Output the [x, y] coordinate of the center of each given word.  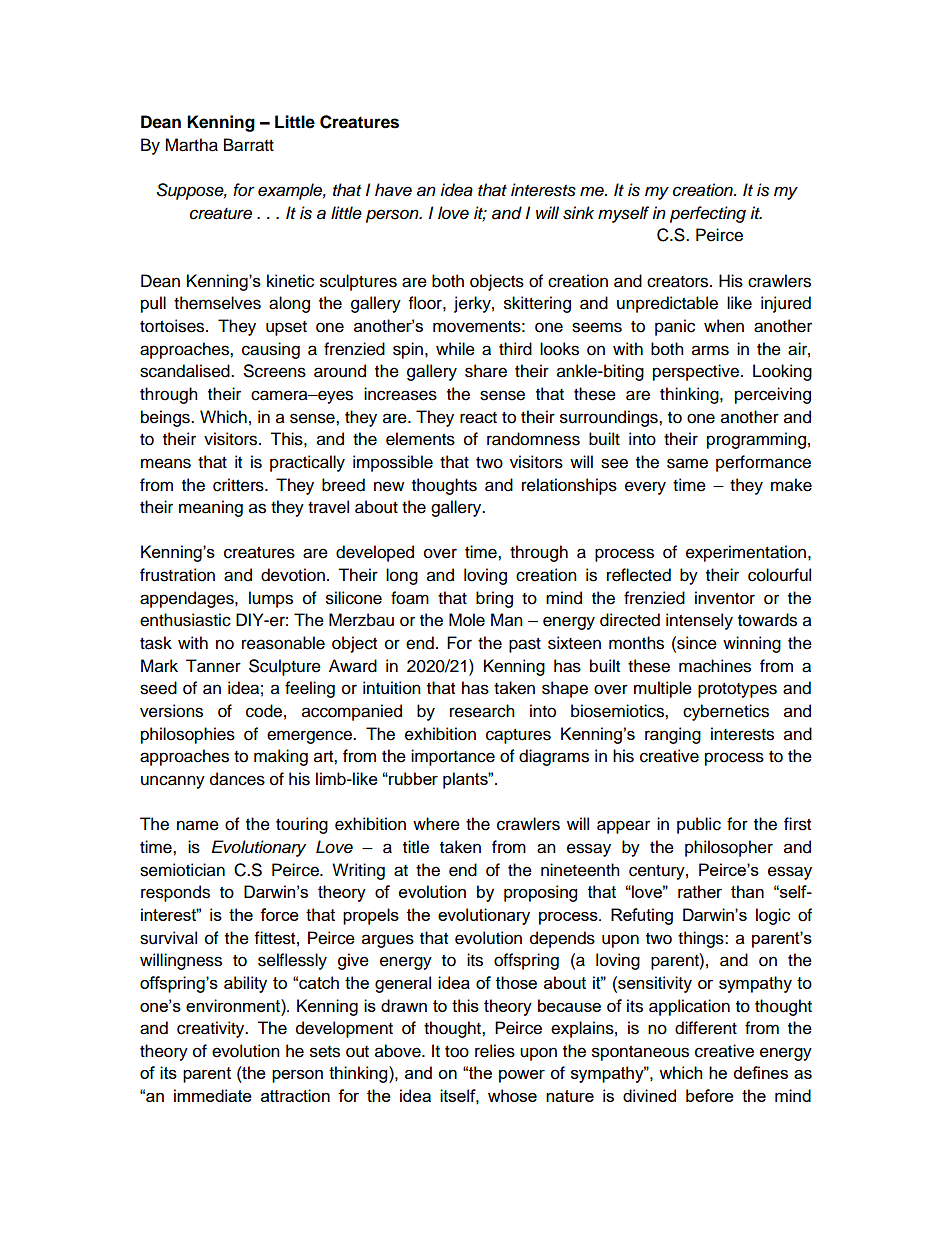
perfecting [708, 214]
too [457, 1052]
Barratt [249, 145]
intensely [699, 621]
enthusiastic [185, 620]
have [393, 190]
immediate [213, 1095]
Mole [467, 620]
